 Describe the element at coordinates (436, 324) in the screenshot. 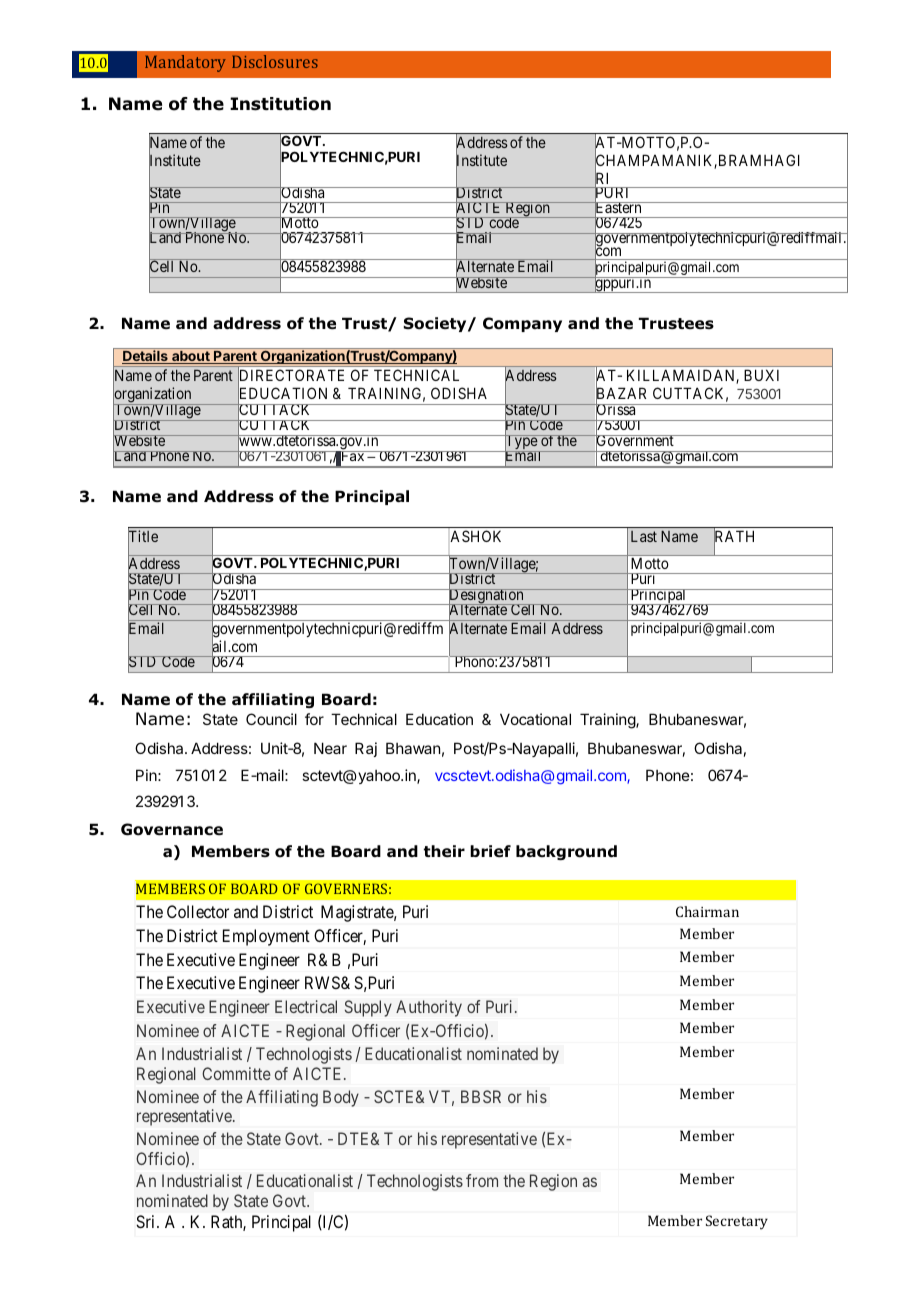

I see `Society` at that location.
